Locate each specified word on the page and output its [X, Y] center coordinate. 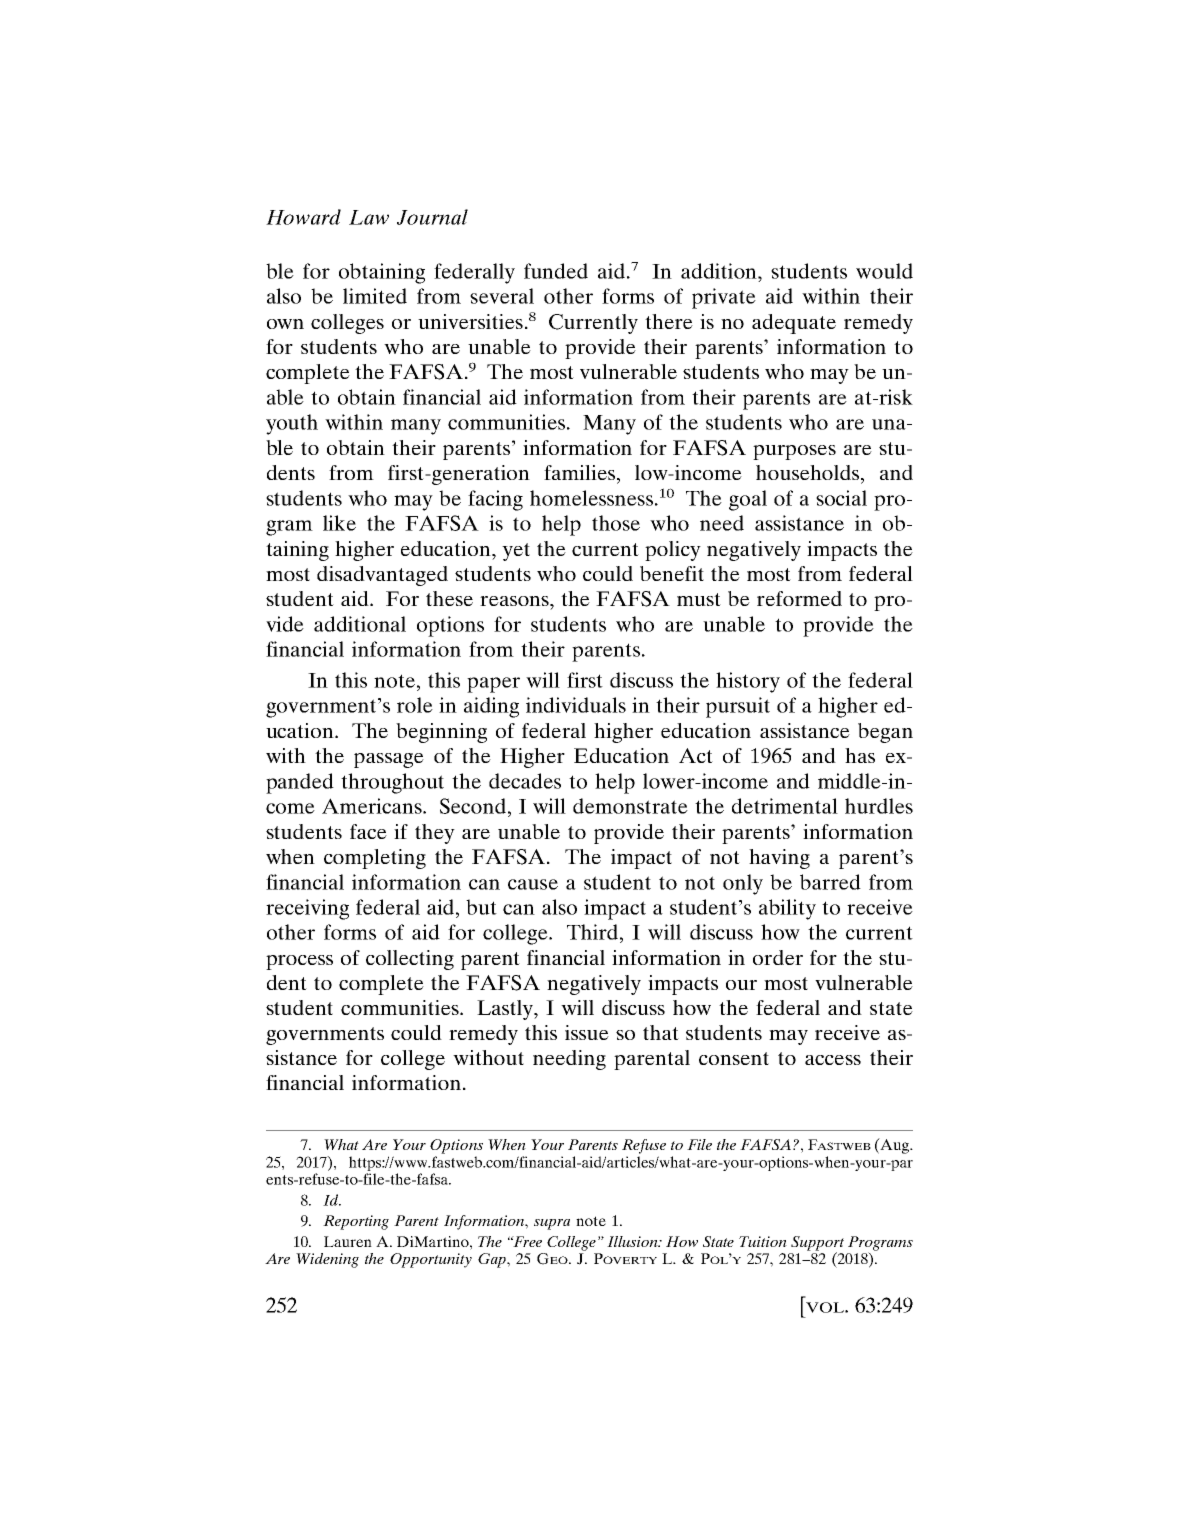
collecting [410, 960]
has [860, 755]
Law [369, 217]
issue [587, 1032]
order [778, 957]
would [884, 271]
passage [389, 760]
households [807, 472]
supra [552, 1224]
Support [817, 1244]
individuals [576, 705]
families [581, 474]
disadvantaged [382, 576]
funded [556, 271]
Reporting [356, 1222]
